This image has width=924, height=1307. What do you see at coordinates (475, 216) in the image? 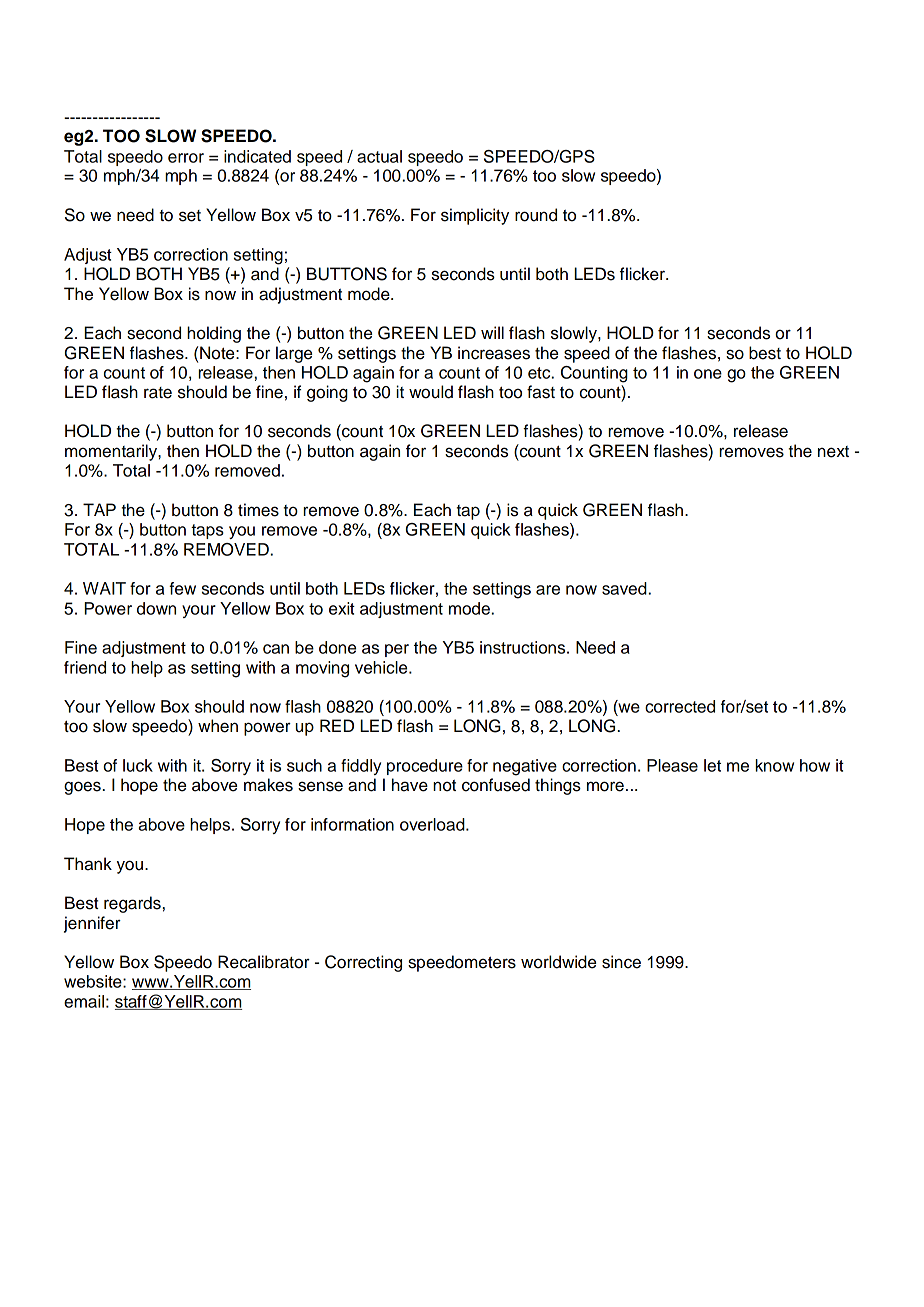
I see `simplicity` at bounding box center [475, 216].
